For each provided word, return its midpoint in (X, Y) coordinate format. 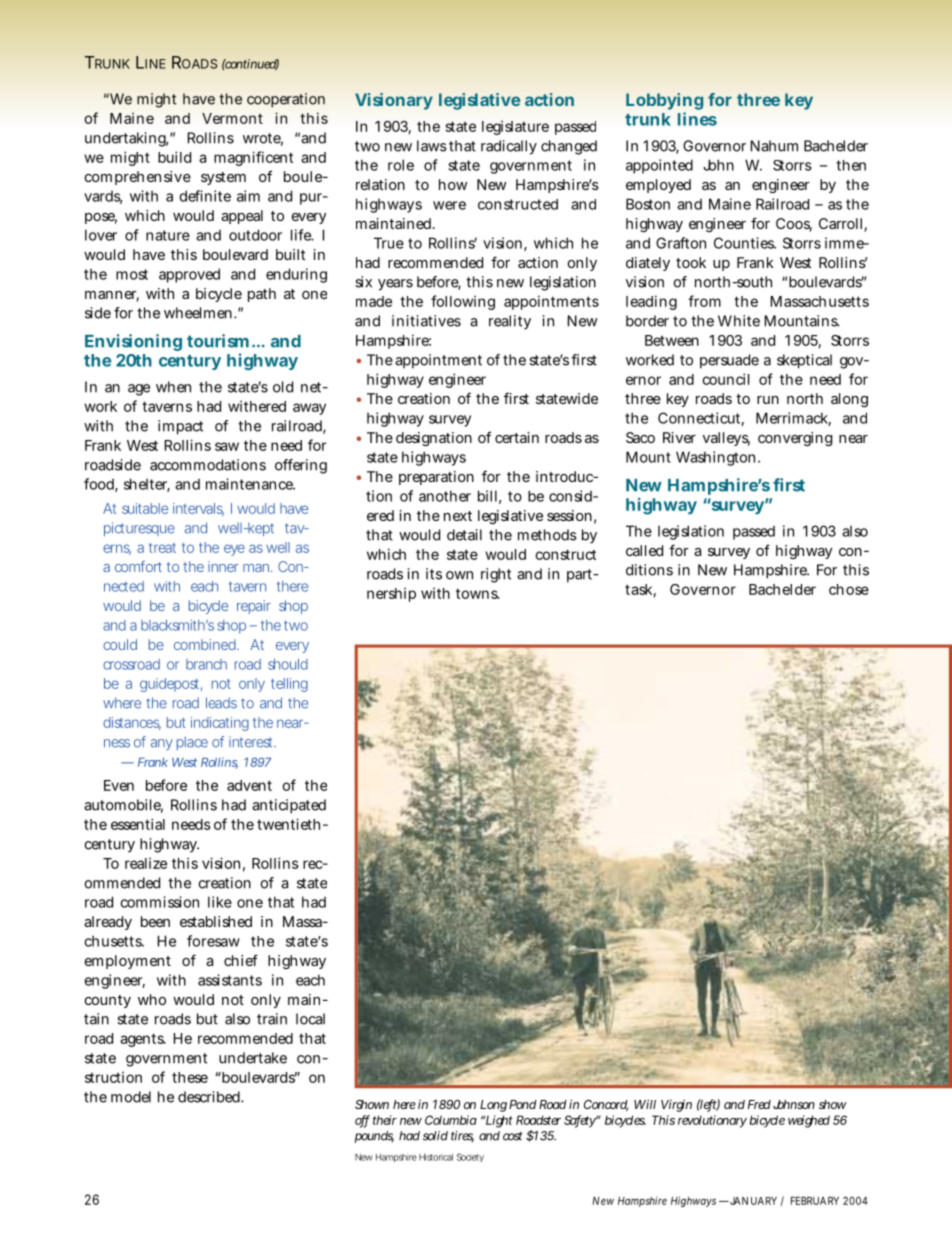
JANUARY (752, 1201)
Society (470, 1157)
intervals (198, 509)
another (445, 496)
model (131, 1097)
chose (849, 589)
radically (509, 147)
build (174, 157)
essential (138, 824)
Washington (717, 458)
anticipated (289, 806)
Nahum (774, 146)
